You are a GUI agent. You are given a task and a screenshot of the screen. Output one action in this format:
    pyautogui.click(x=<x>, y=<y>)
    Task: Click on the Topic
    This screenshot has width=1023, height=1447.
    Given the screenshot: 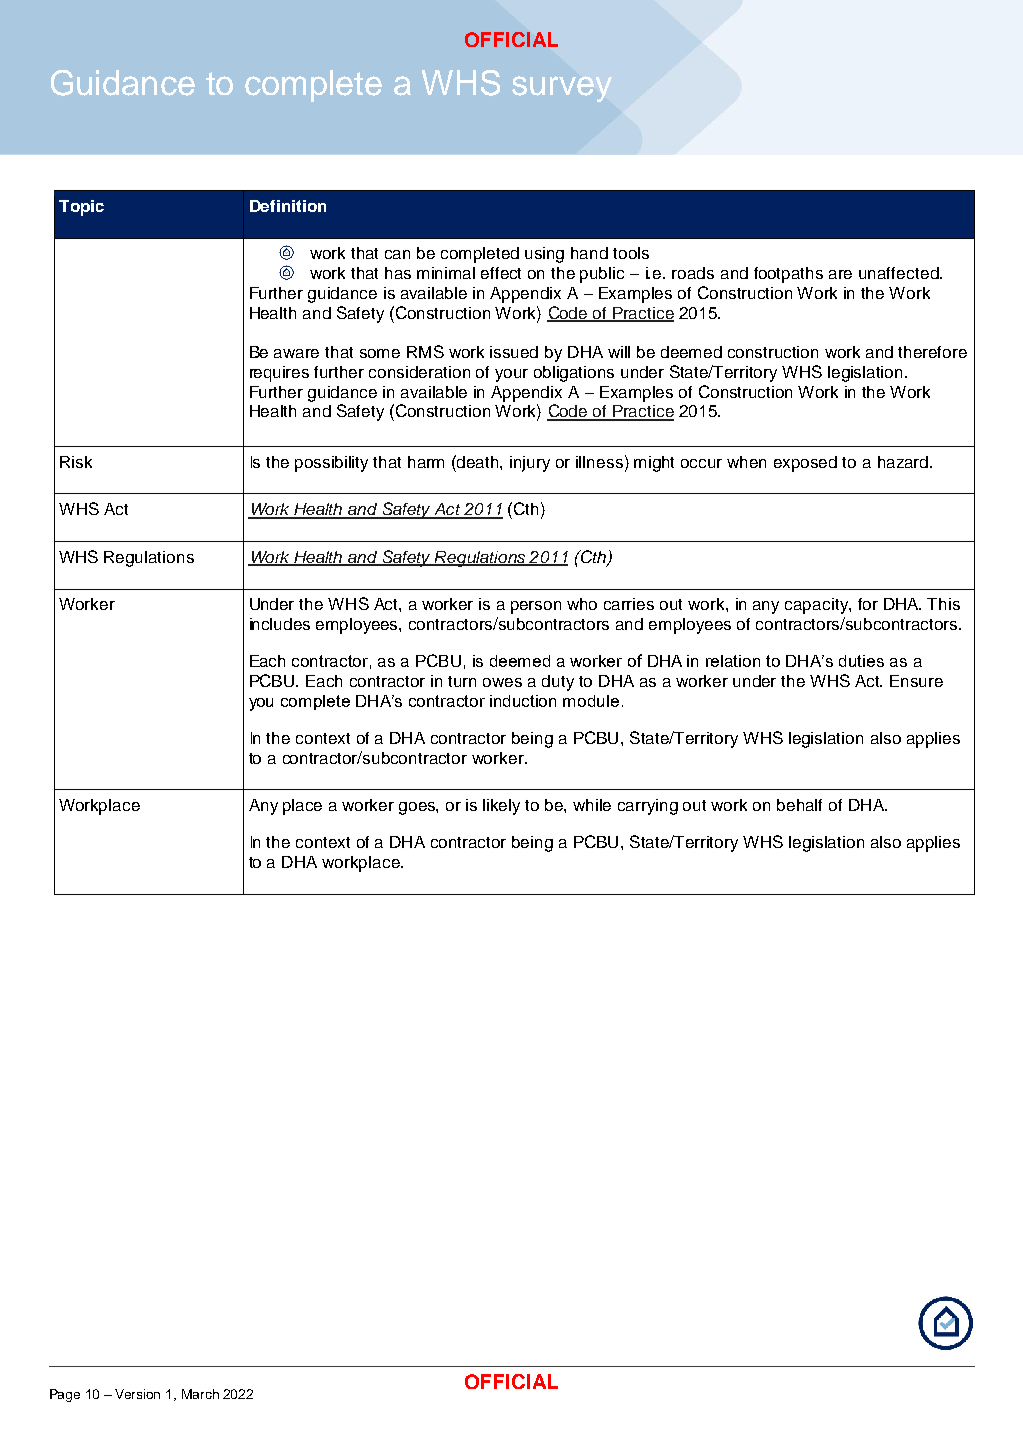 What is the action you would take?
    pyautogui.click(x=81, y=208)
